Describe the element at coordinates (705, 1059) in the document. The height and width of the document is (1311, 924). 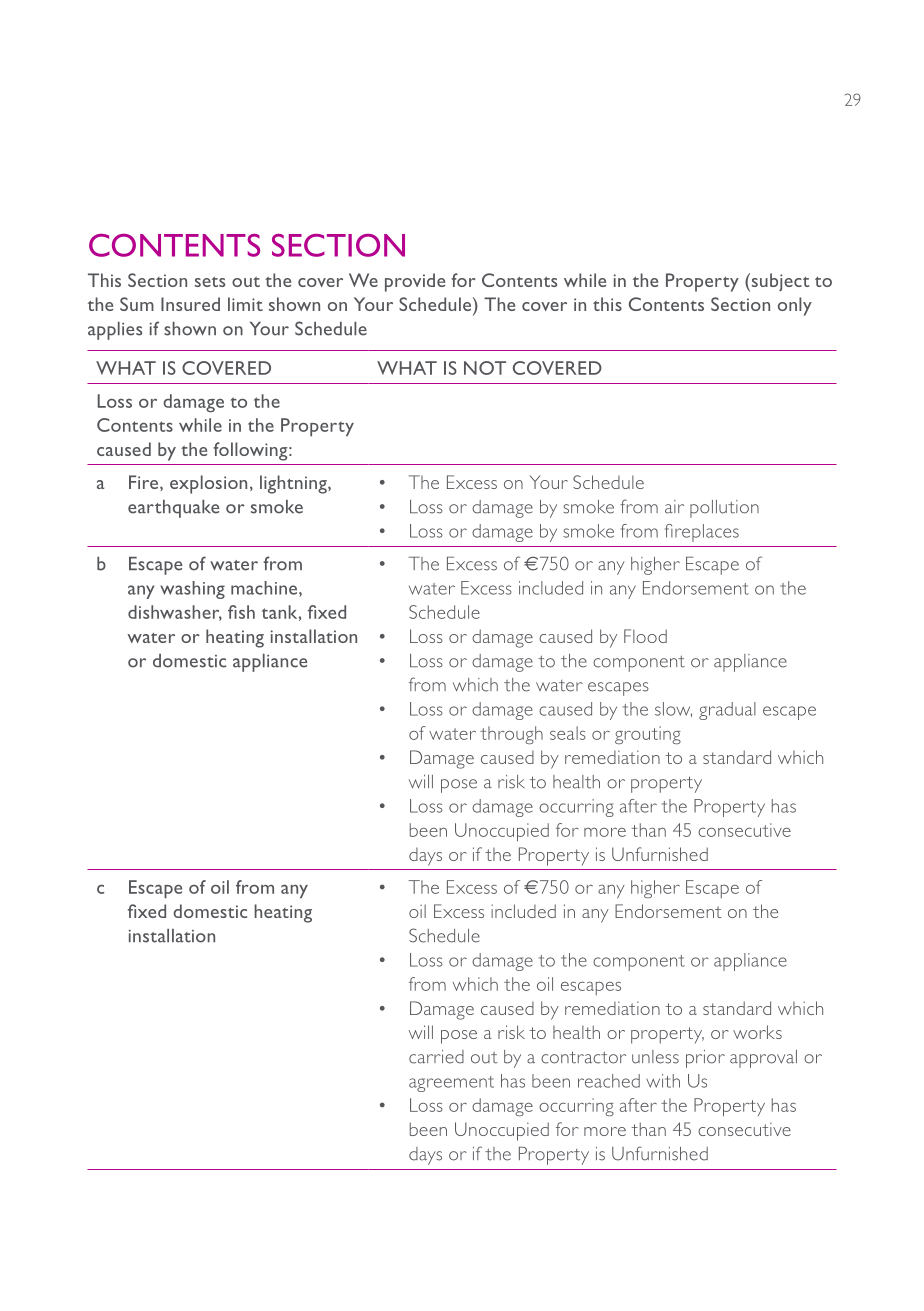
I see `prior` at that location.
